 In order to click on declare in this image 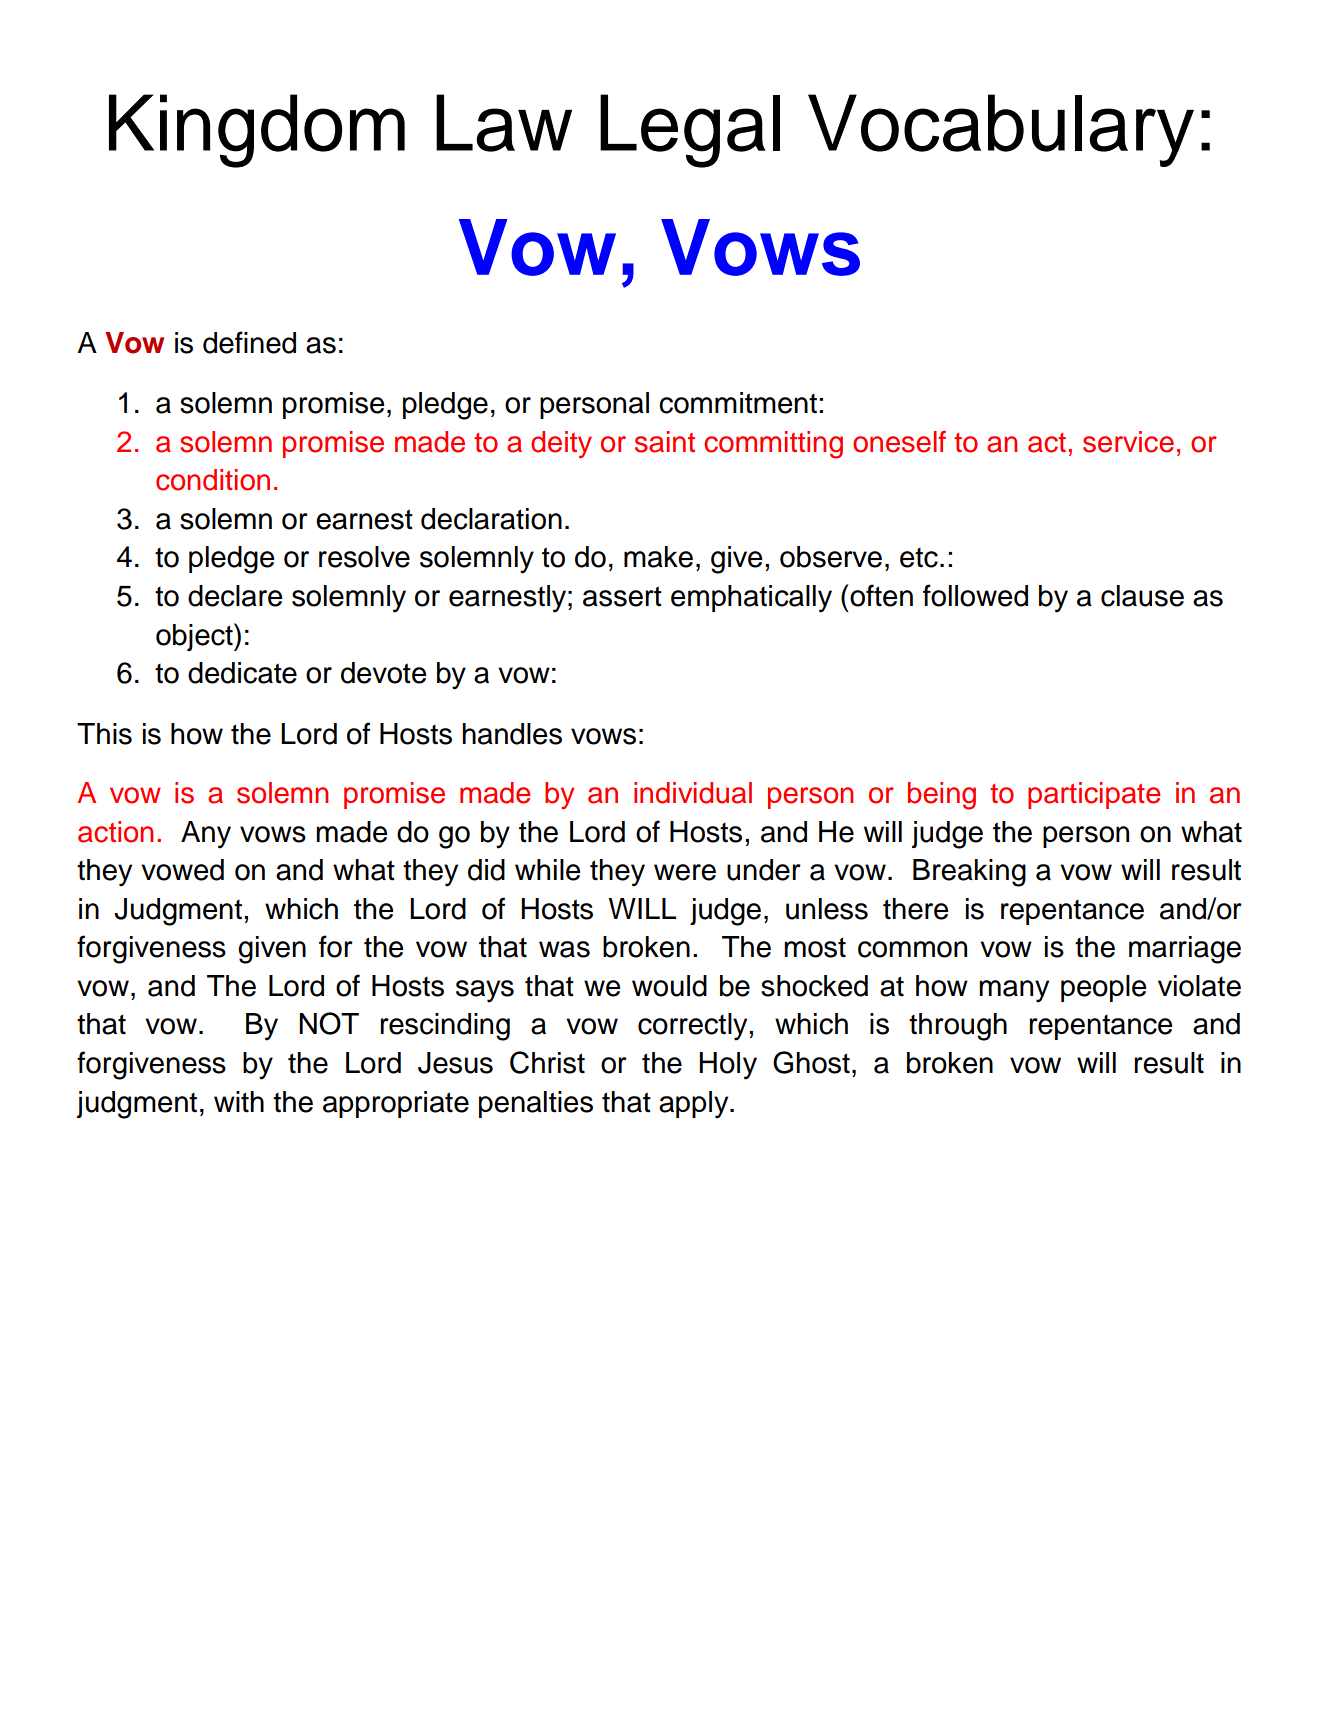, I will do `click(235, 596)`.
